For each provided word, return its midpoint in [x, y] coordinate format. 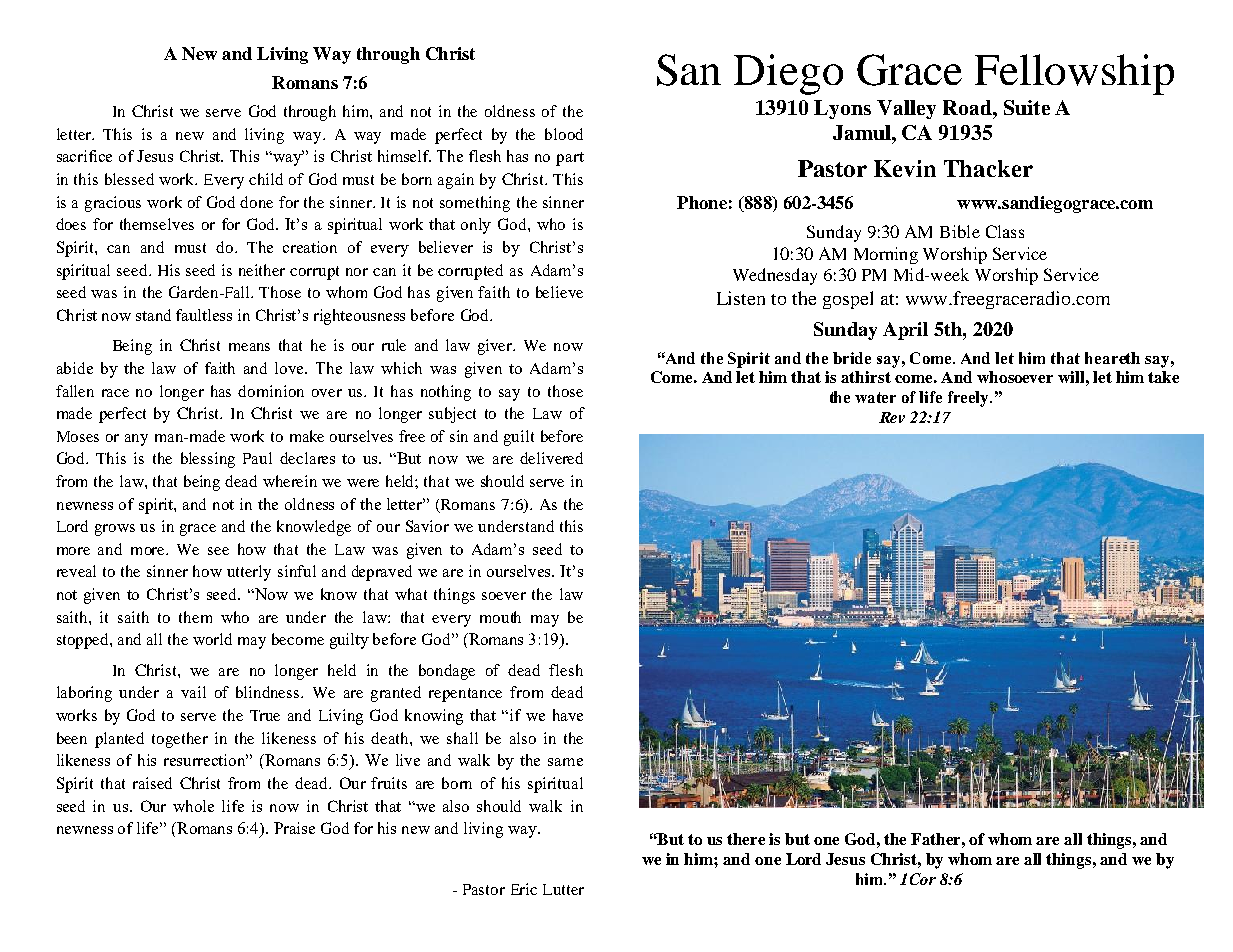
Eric [524, 889]
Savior [427, 526]
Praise [294, 828]
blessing [208, 460]
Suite [1027, 107]
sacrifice [84, 156]
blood [564, 134]
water [875, 397]
